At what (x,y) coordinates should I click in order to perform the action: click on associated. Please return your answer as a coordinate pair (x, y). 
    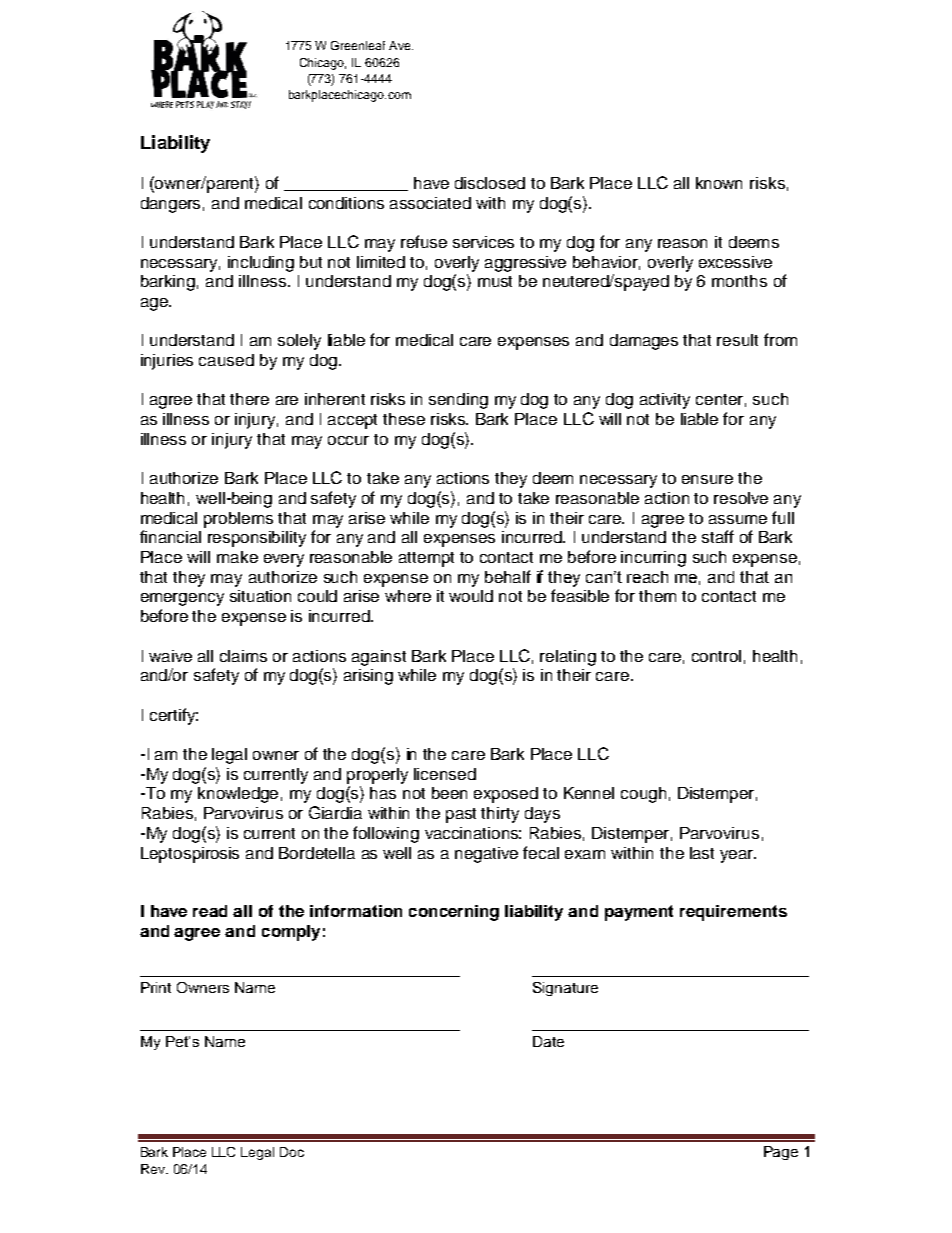
    Looking at the image, I should click on (430, 203).
